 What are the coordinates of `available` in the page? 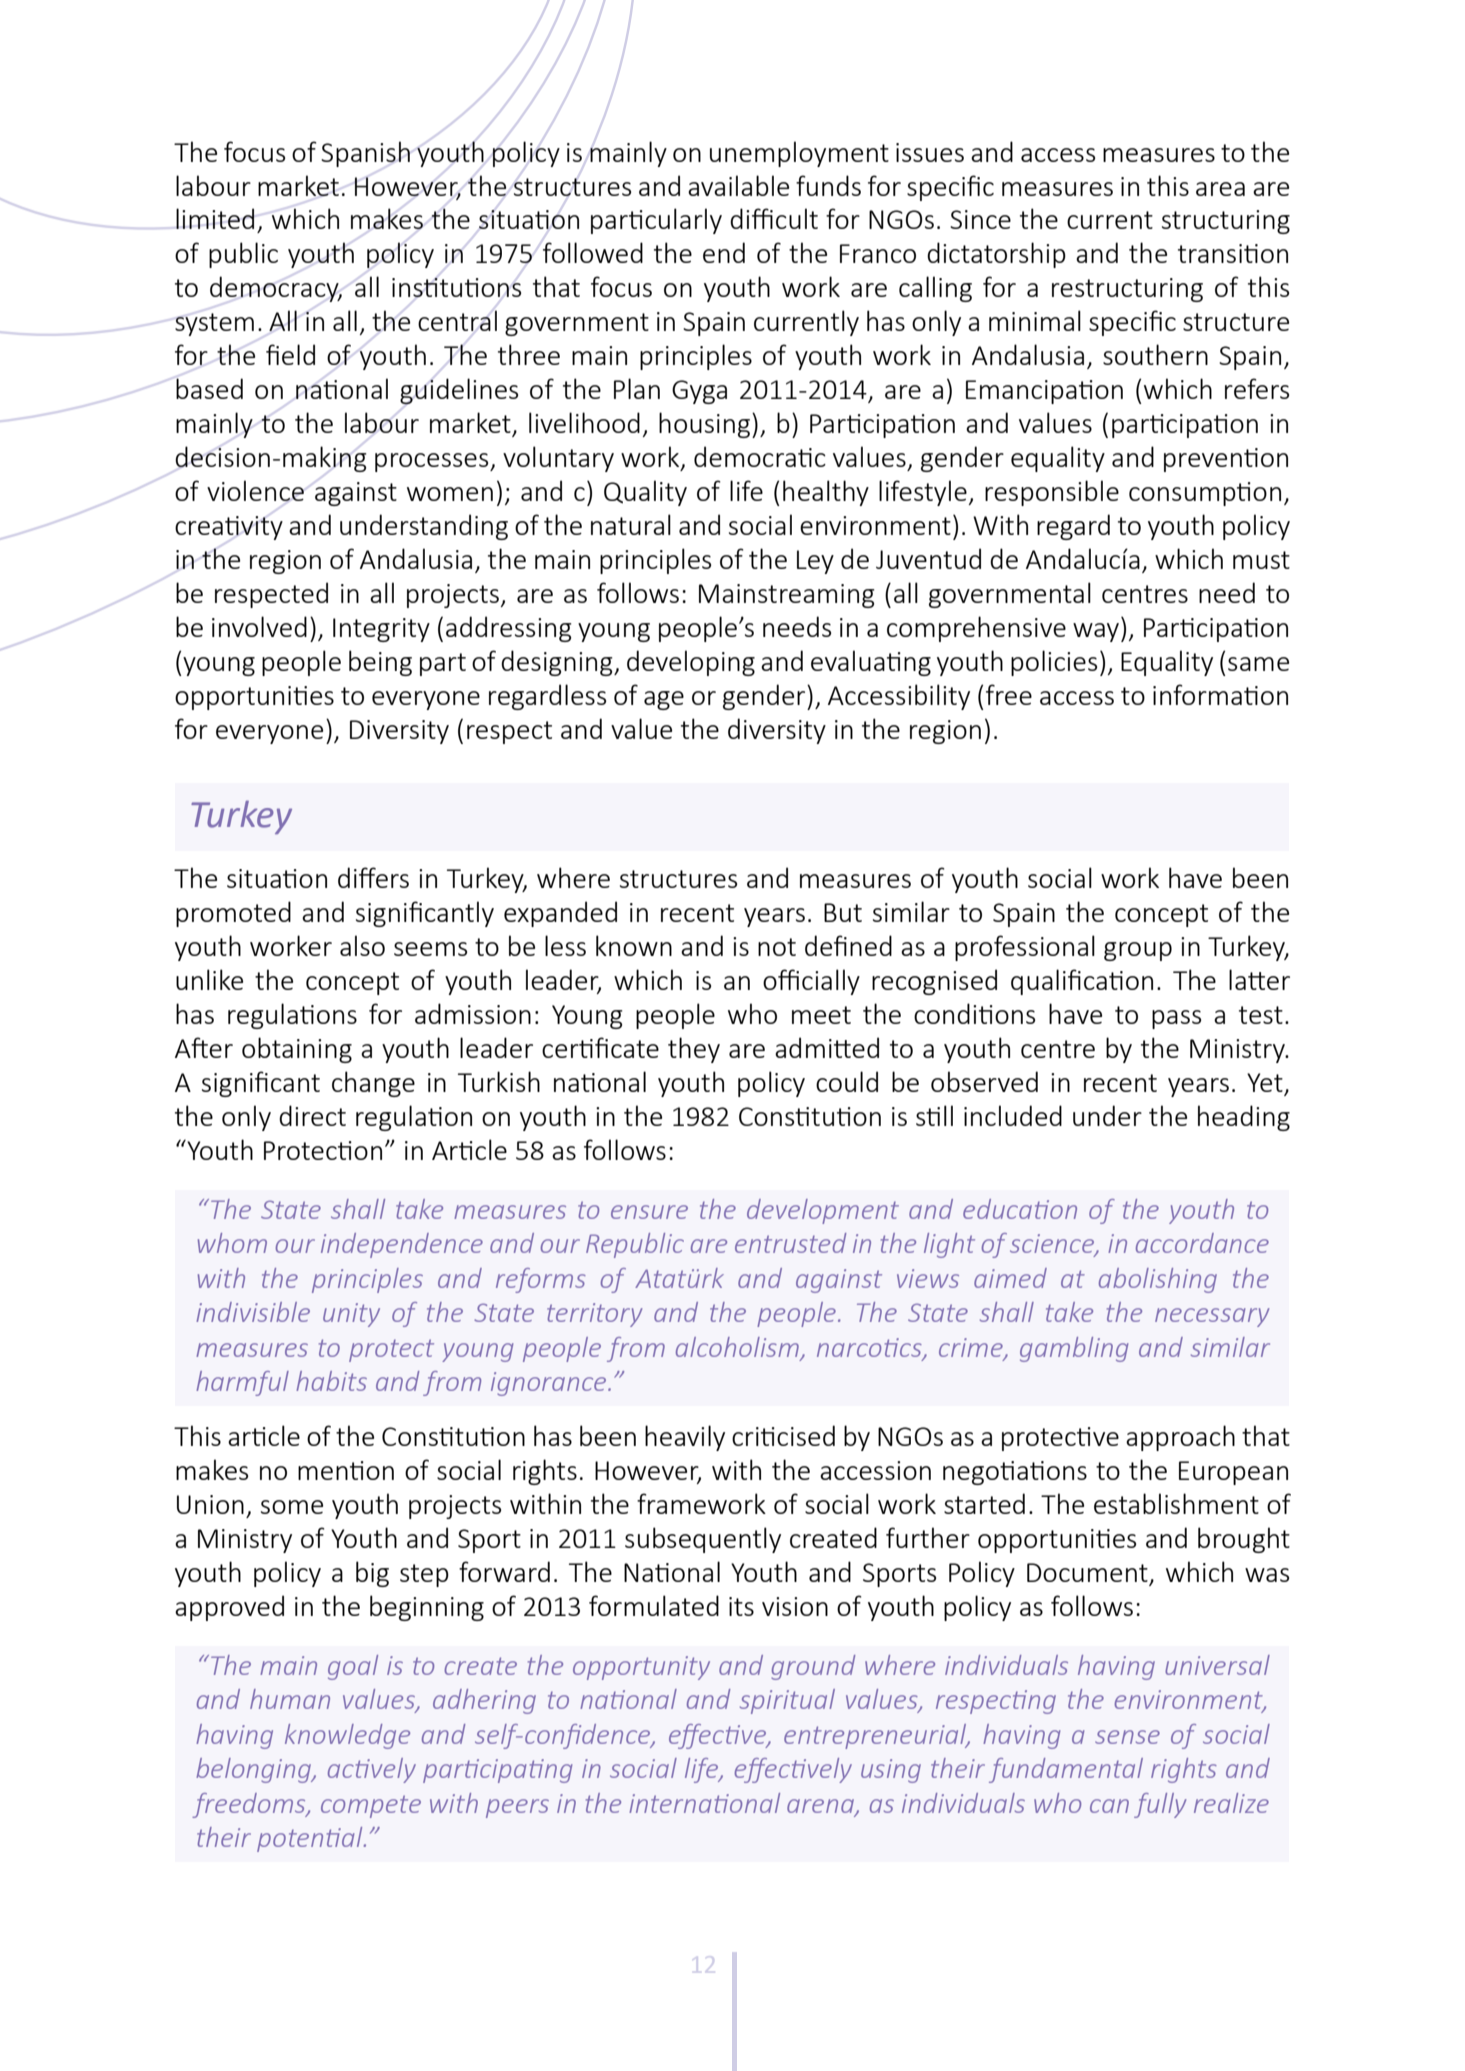 It's located at (738, 185).
